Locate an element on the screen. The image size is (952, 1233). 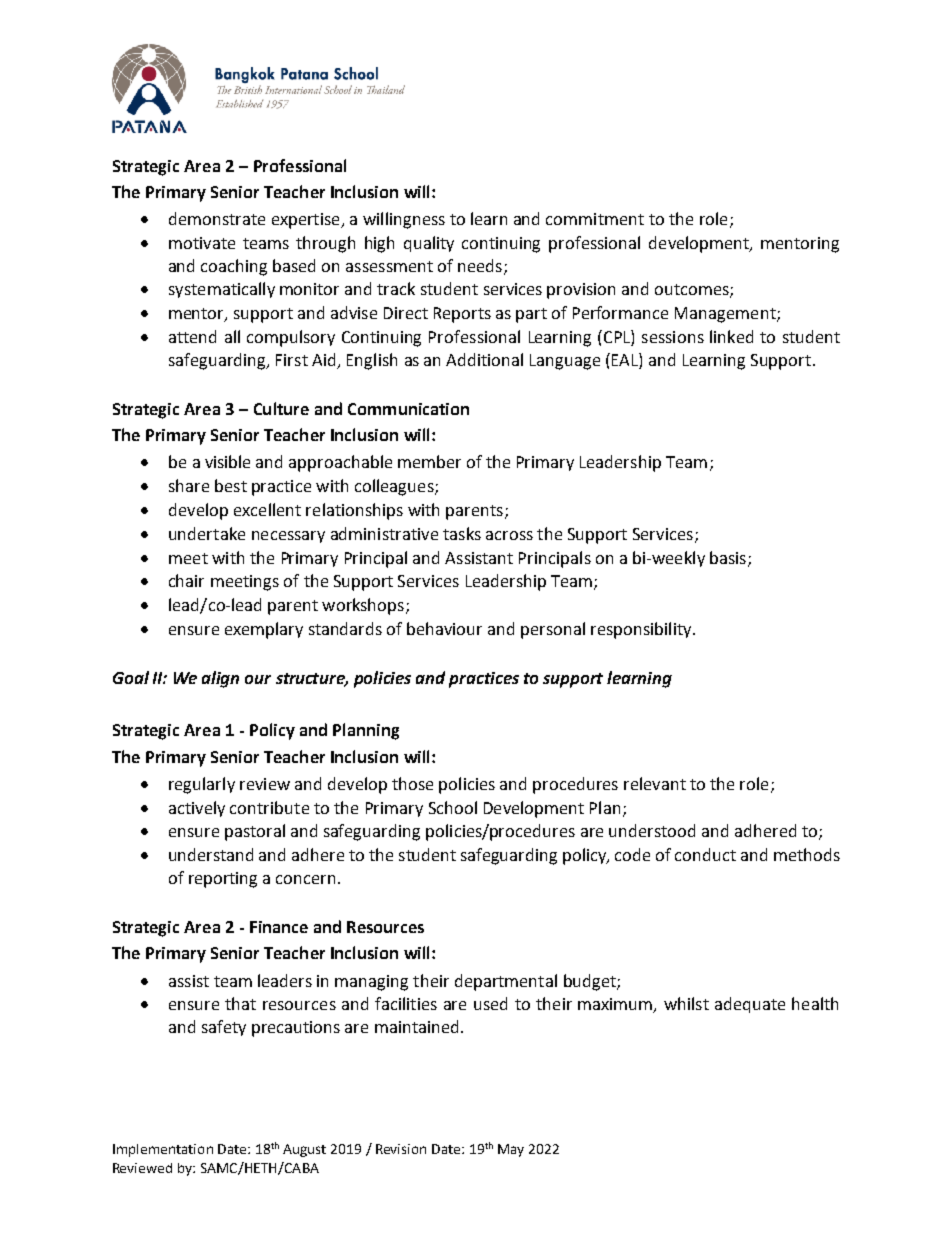
Implementation is located at coordinates (163, 1150).
